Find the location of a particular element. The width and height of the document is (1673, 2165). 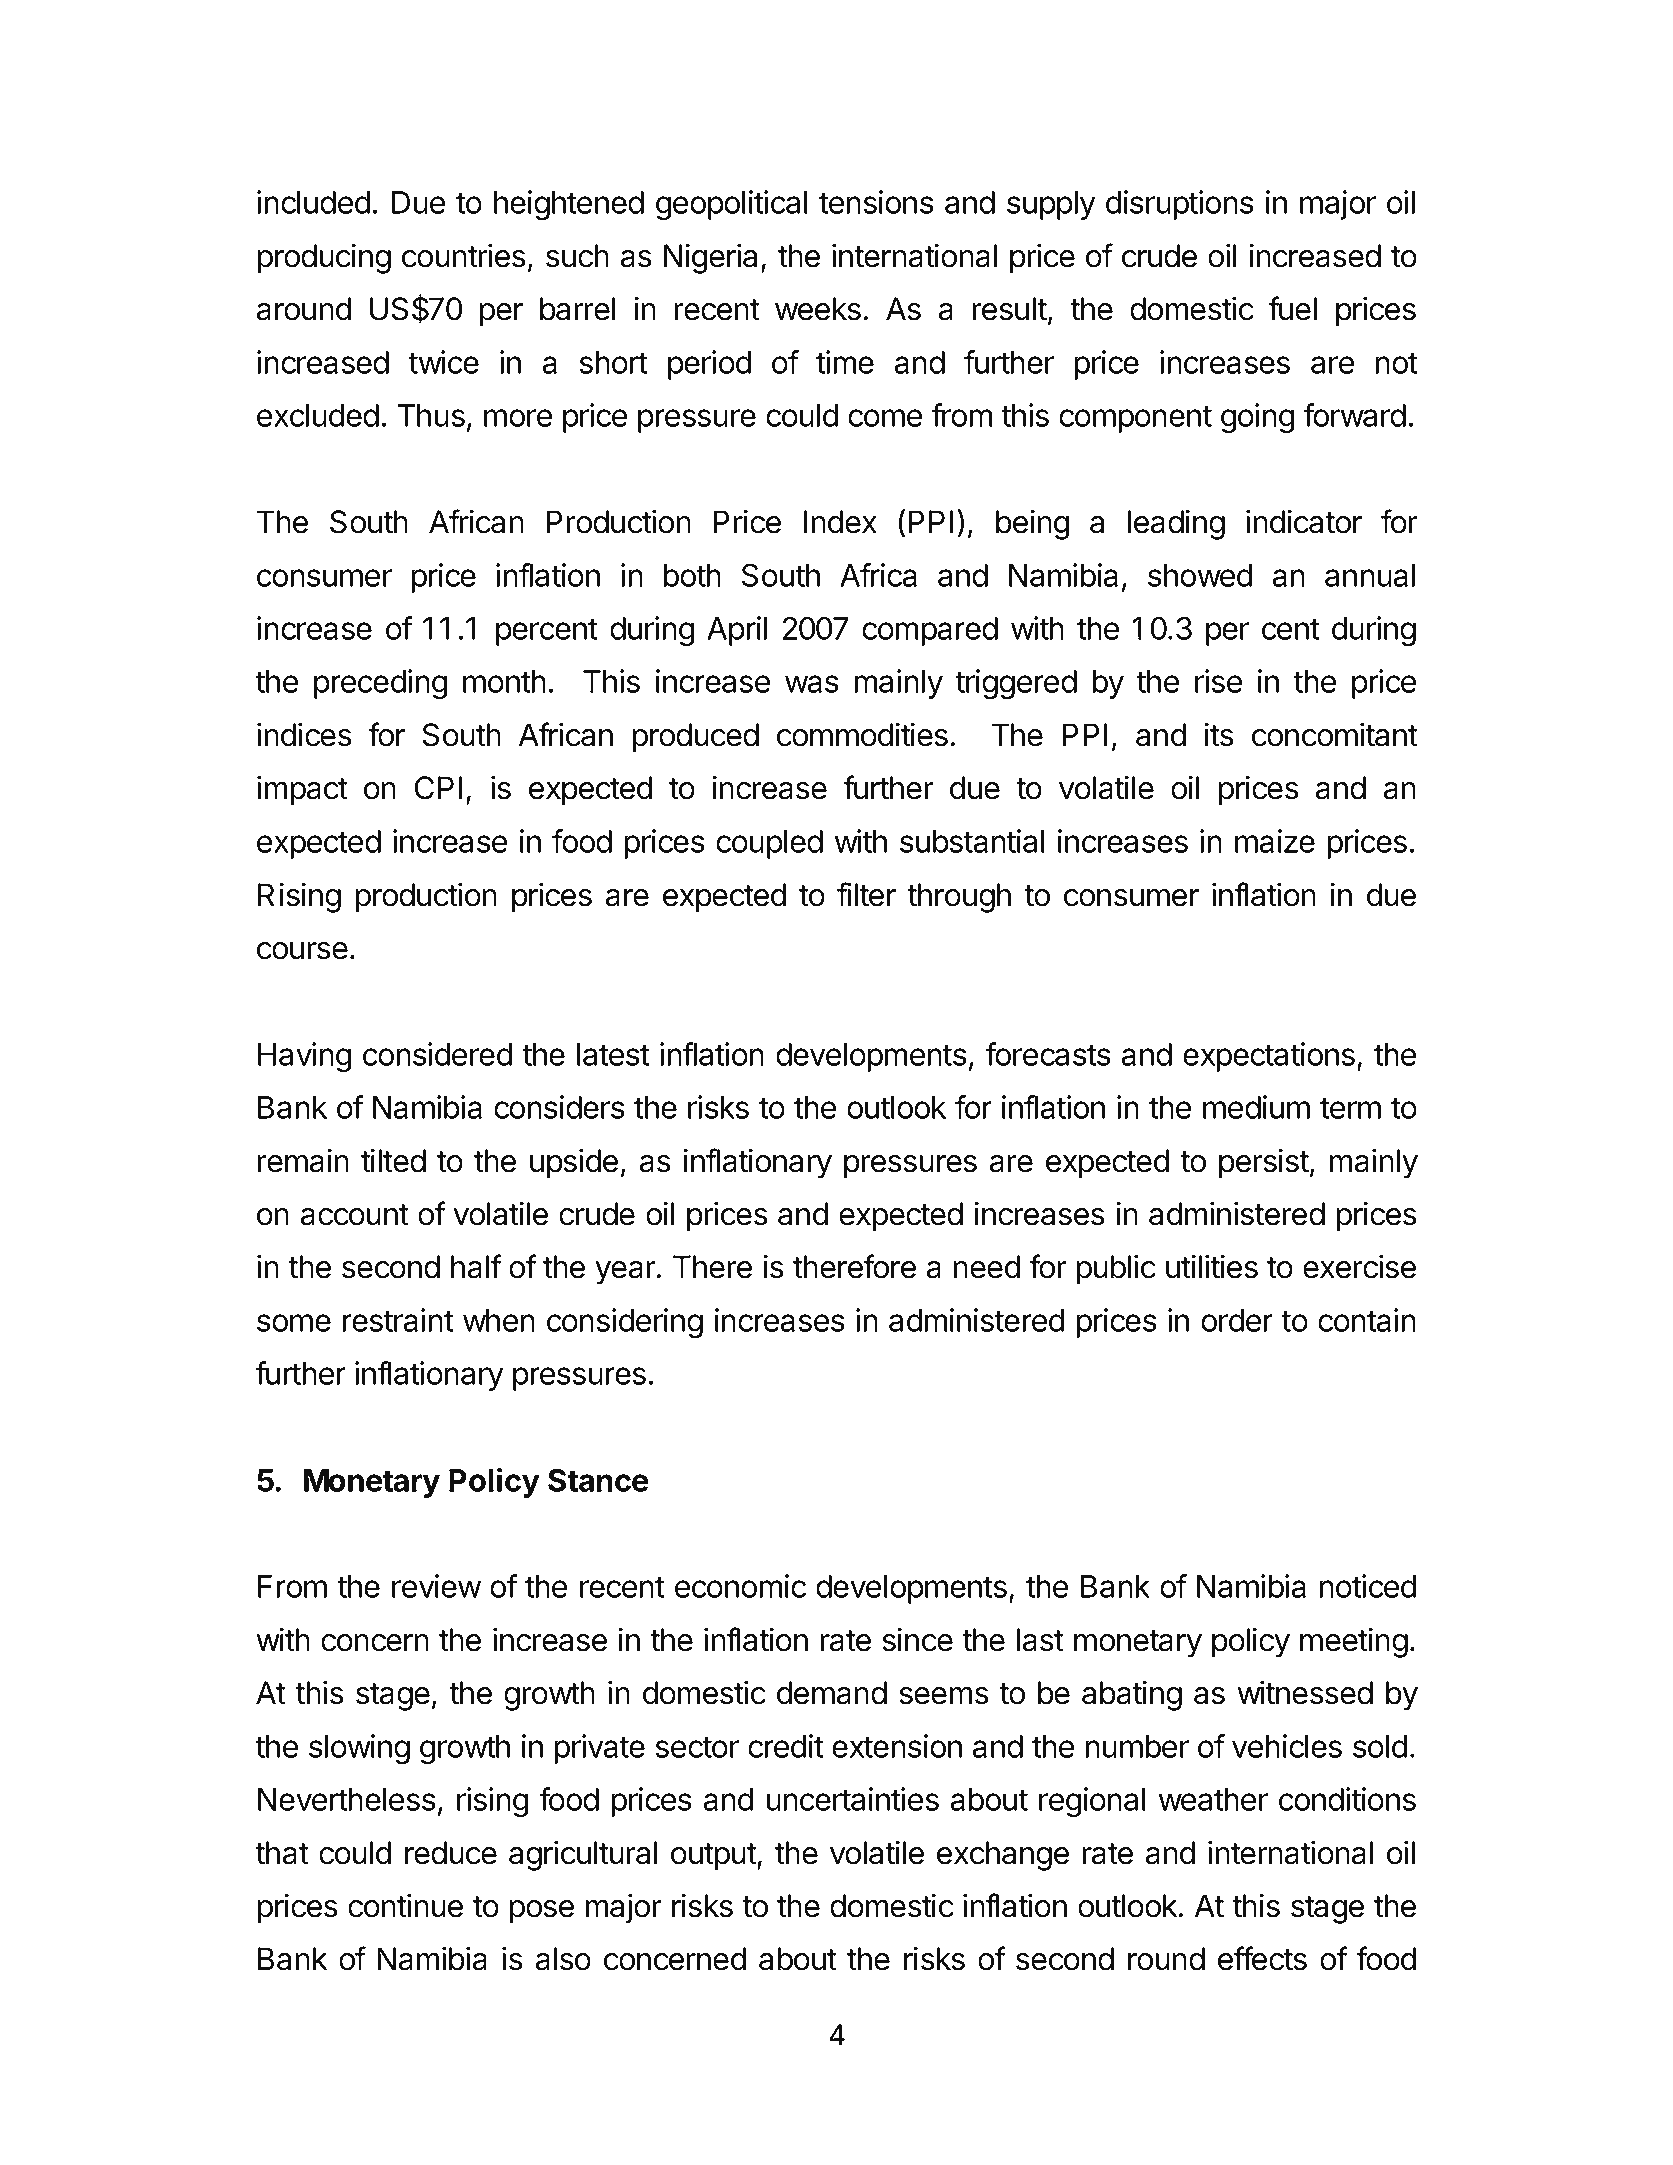

noticed is located at coordinates (1368, 1586).
